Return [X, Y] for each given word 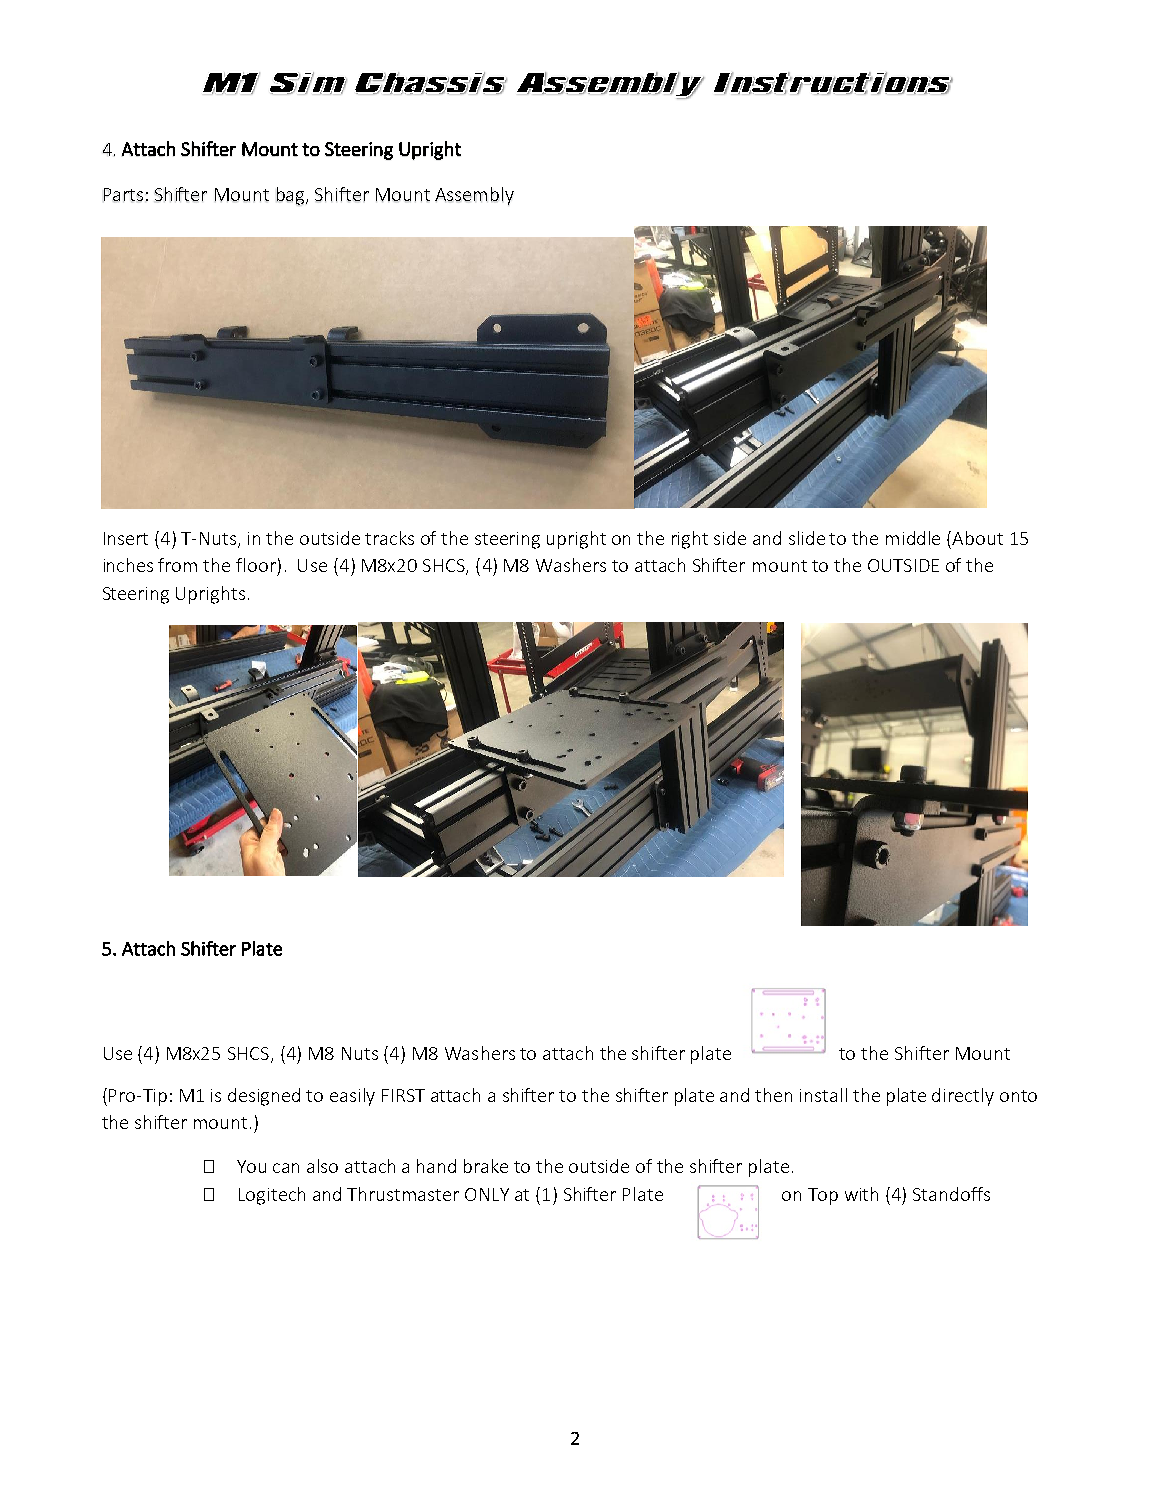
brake [486, 1166]
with [861, 1194]
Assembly [474, 196]
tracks [389, 538]
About [977, 538]
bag [292, 196]
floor [256, 565]
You [251, 1166]
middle [913, 538]
